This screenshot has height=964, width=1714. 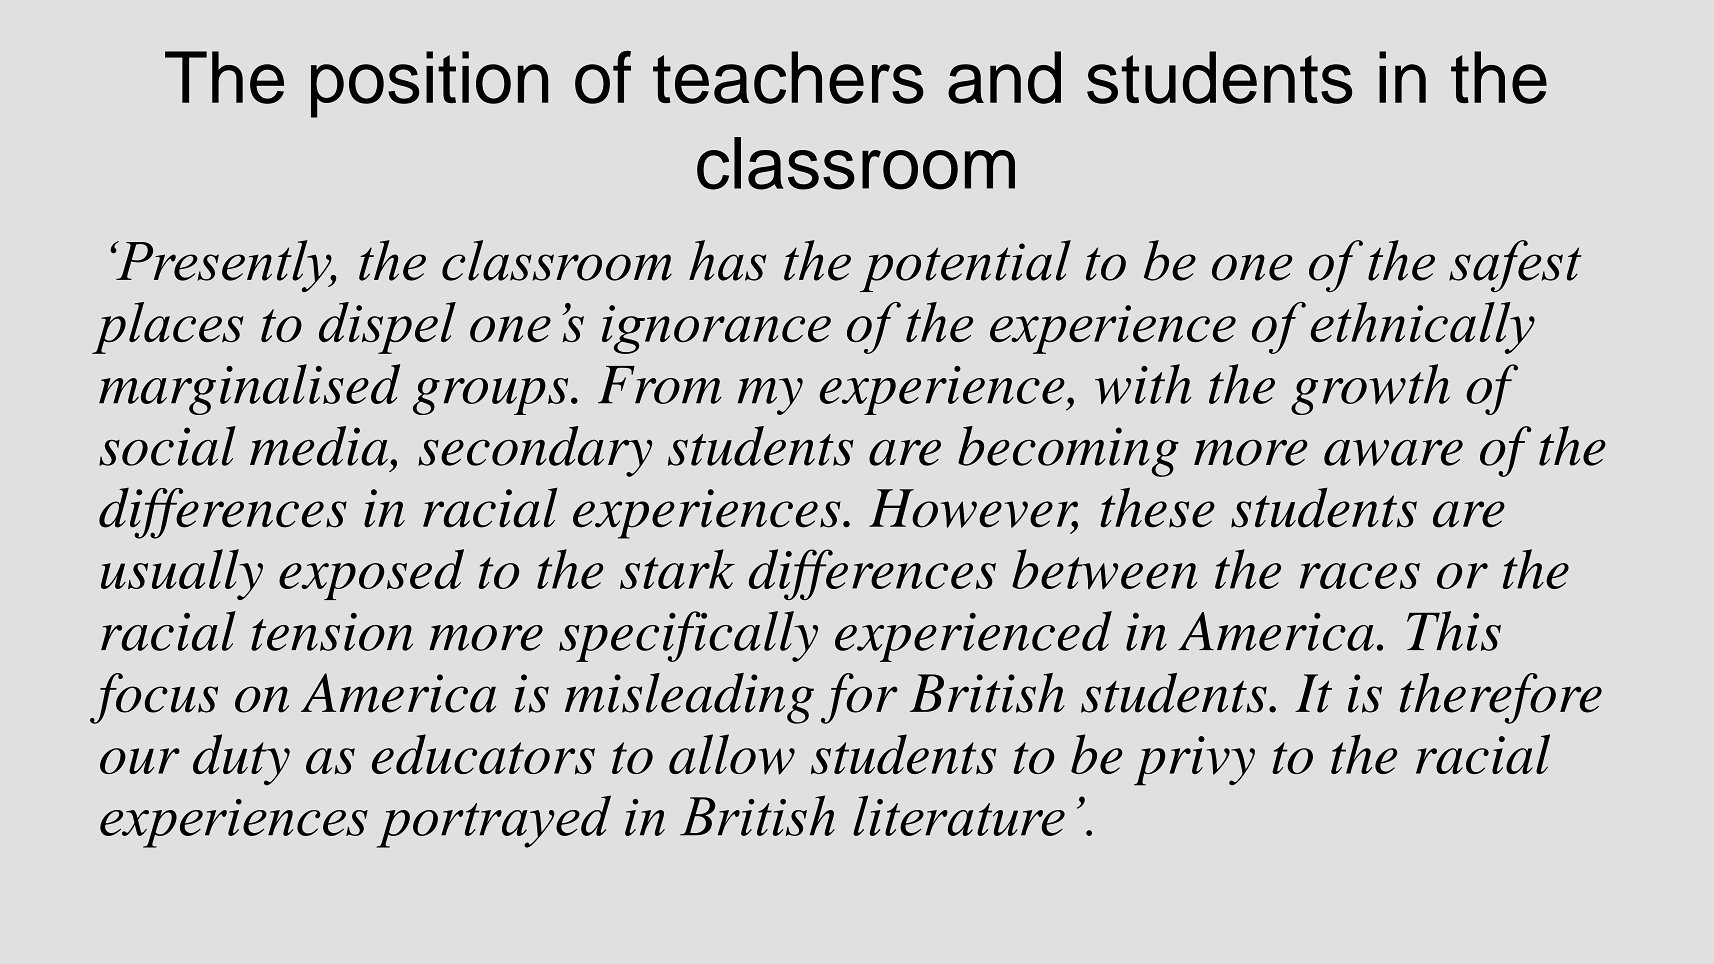 What do you see at coordinates (1454, 631) in the screenshot?
I see `This` at bounding box center [1454, 631].
